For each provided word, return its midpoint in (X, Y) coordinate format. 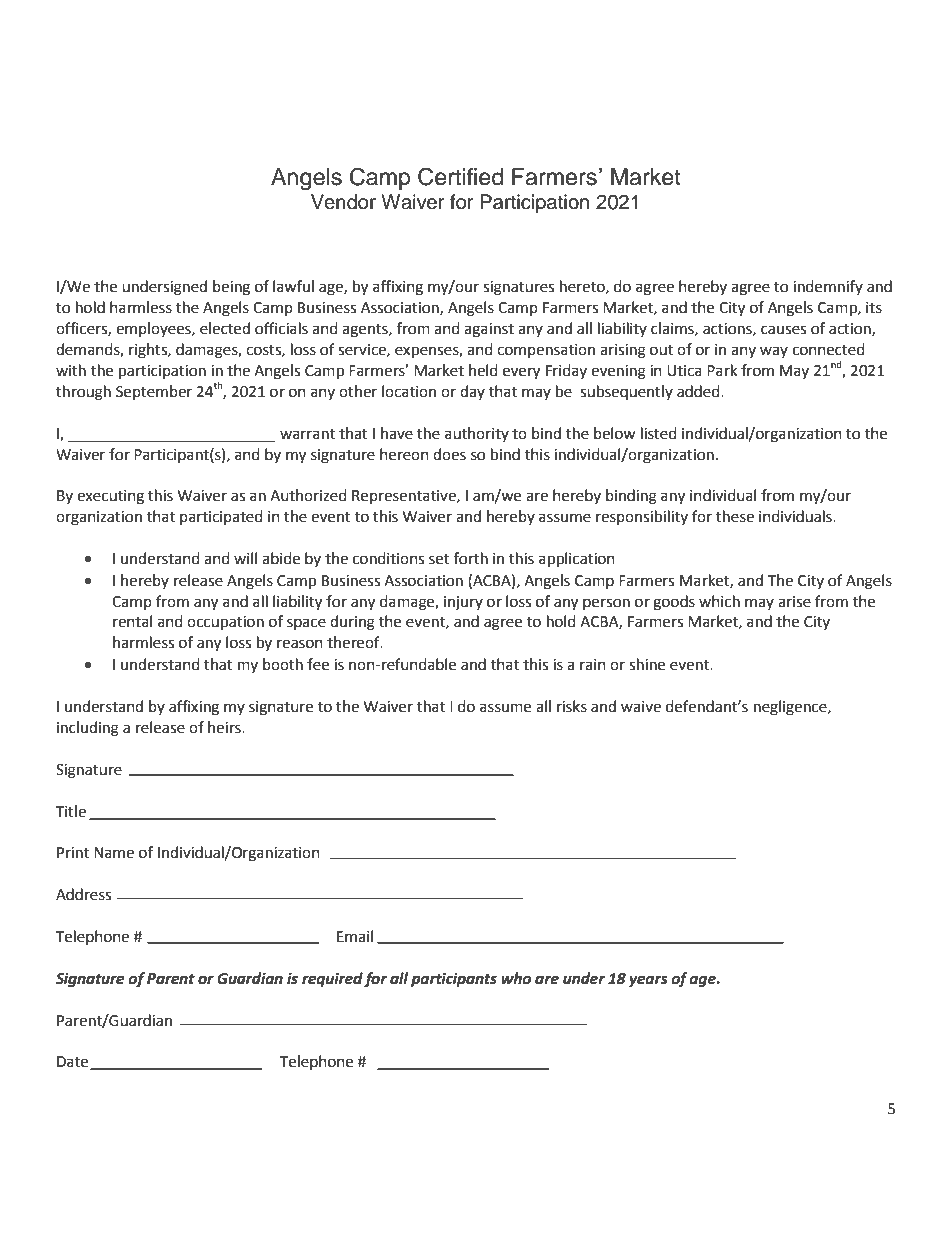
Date (74, 1063)
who (516, 978)
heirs (225, 727)
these (735, 516)
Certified (460, 177)
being (231, 288)
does (449, 454)
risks (572, 706)
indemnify (828, 287)
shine (647, 664)
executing (110, 497)
